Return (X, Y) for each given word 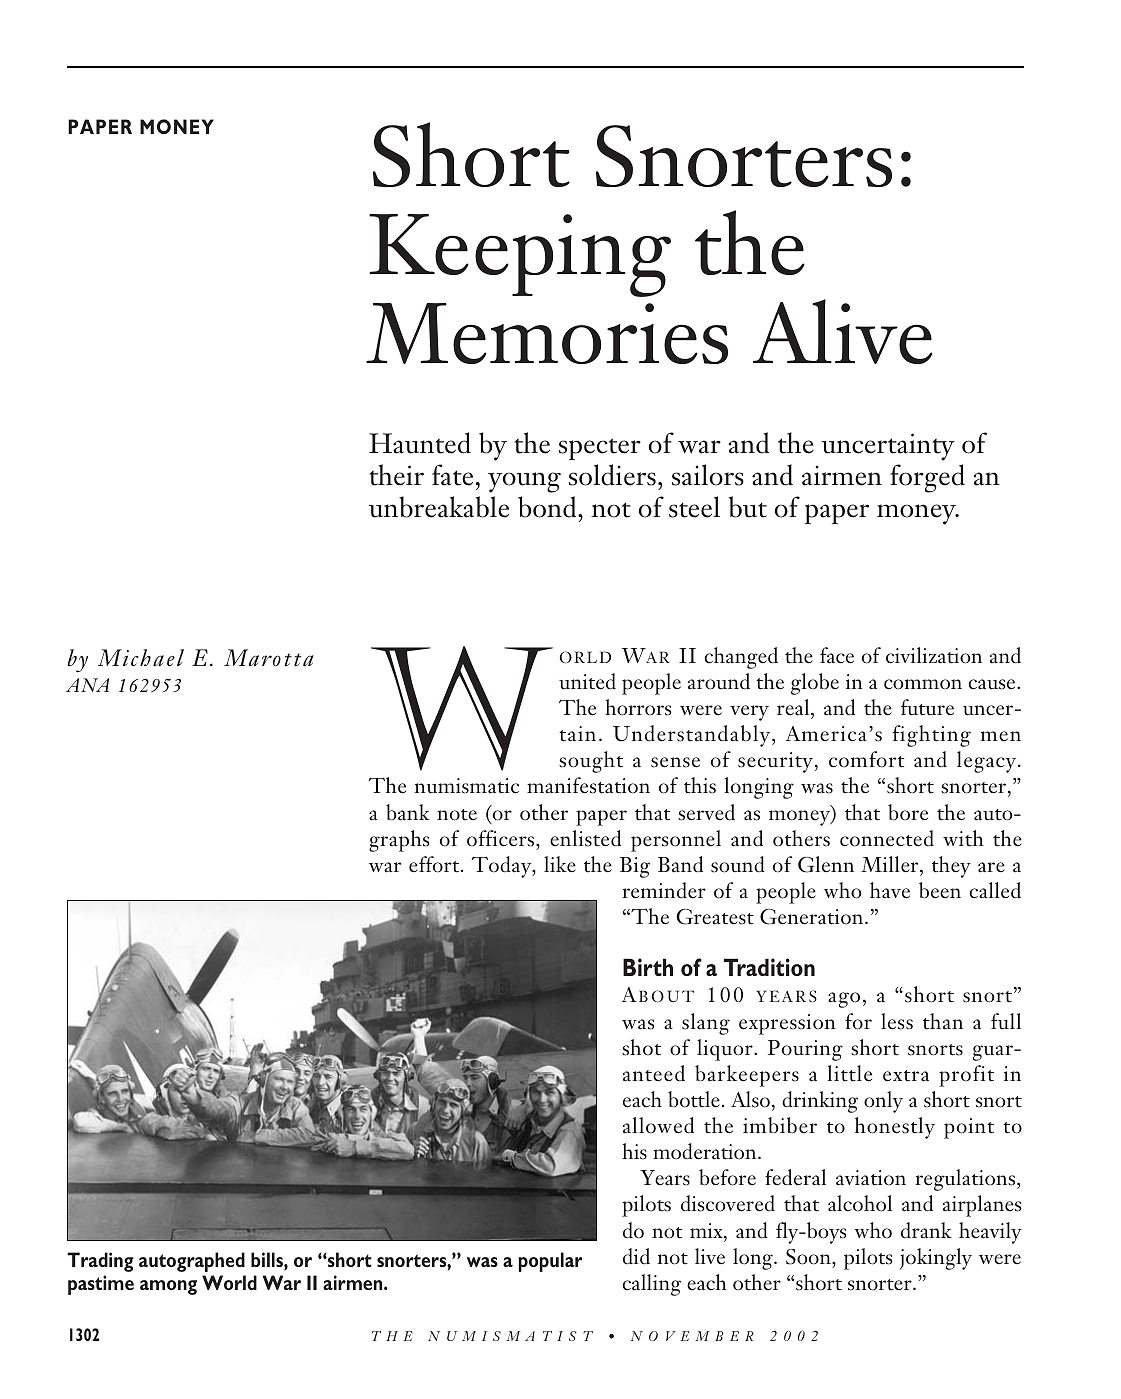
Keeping (520, 255)
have (890, 890)
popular (550, 1262)
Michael (141, 657)
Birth (648, 967)
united (587, 681)
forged (927, 478)
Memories (547, 333)
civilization (934, 655)
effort (435, 864)
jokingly (936, 1259)
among (168, 1287)
